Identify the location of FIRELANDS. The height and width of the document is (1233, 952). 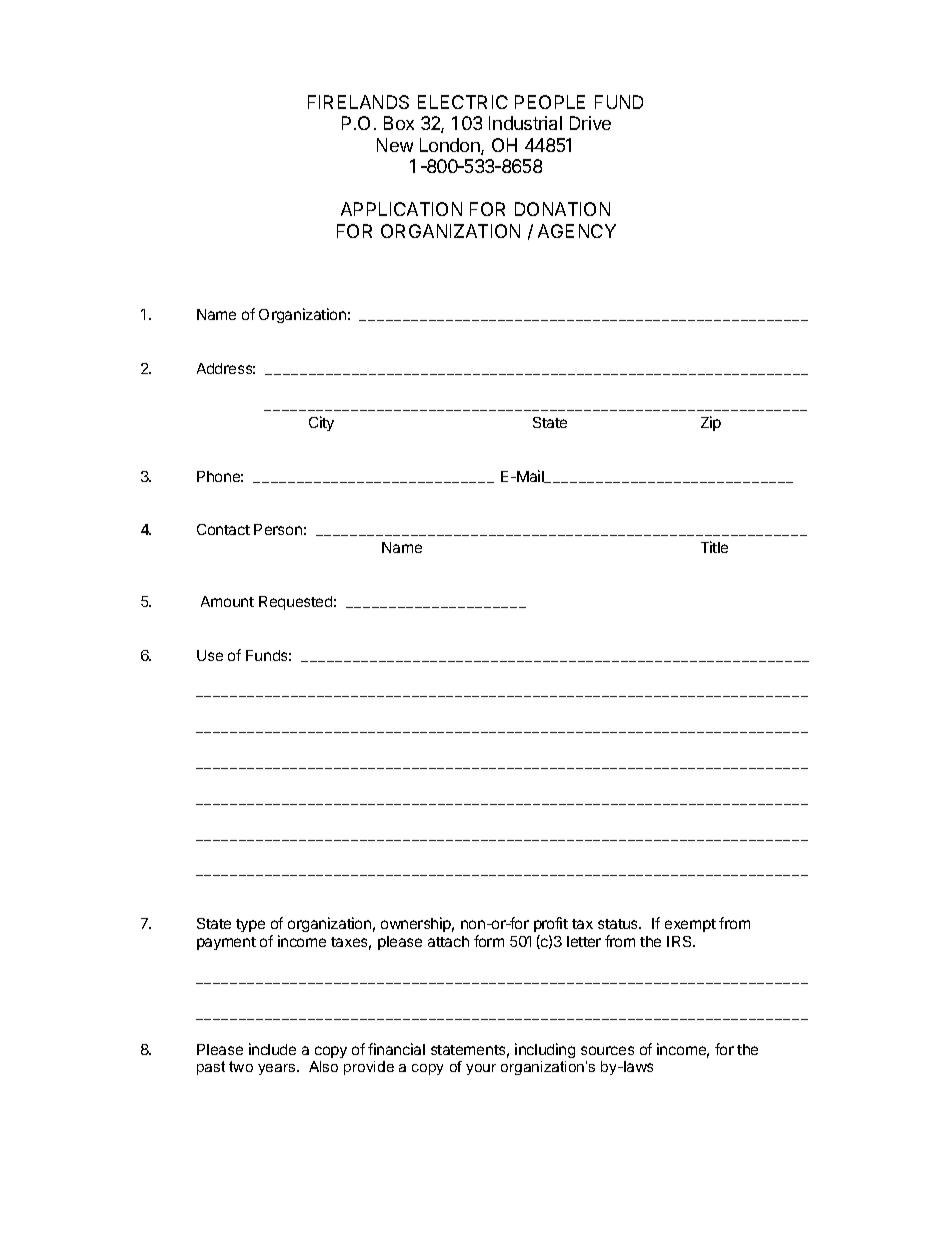
(358, 102).
